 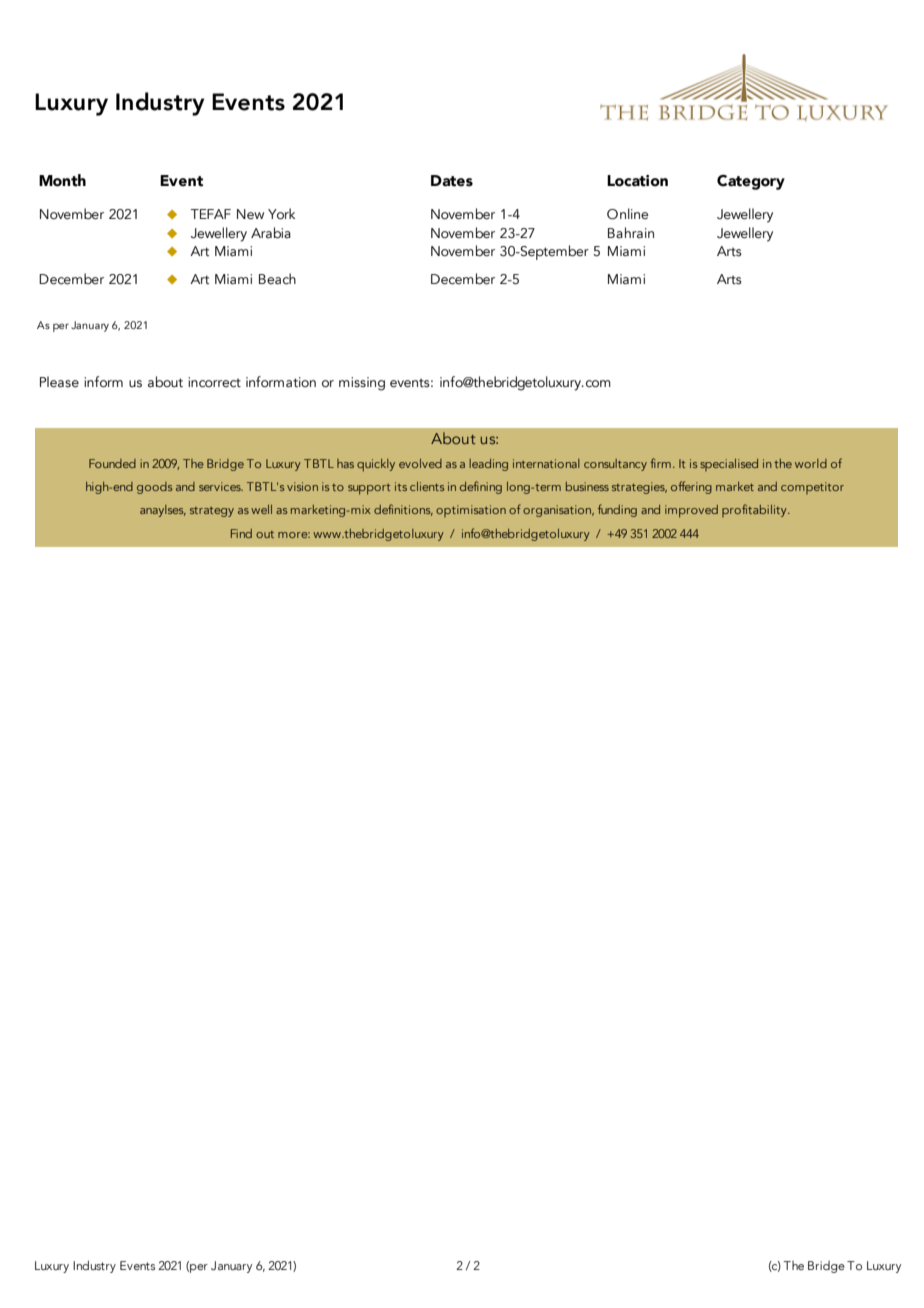 I want to click on improved, so click(x=691, y=511).
